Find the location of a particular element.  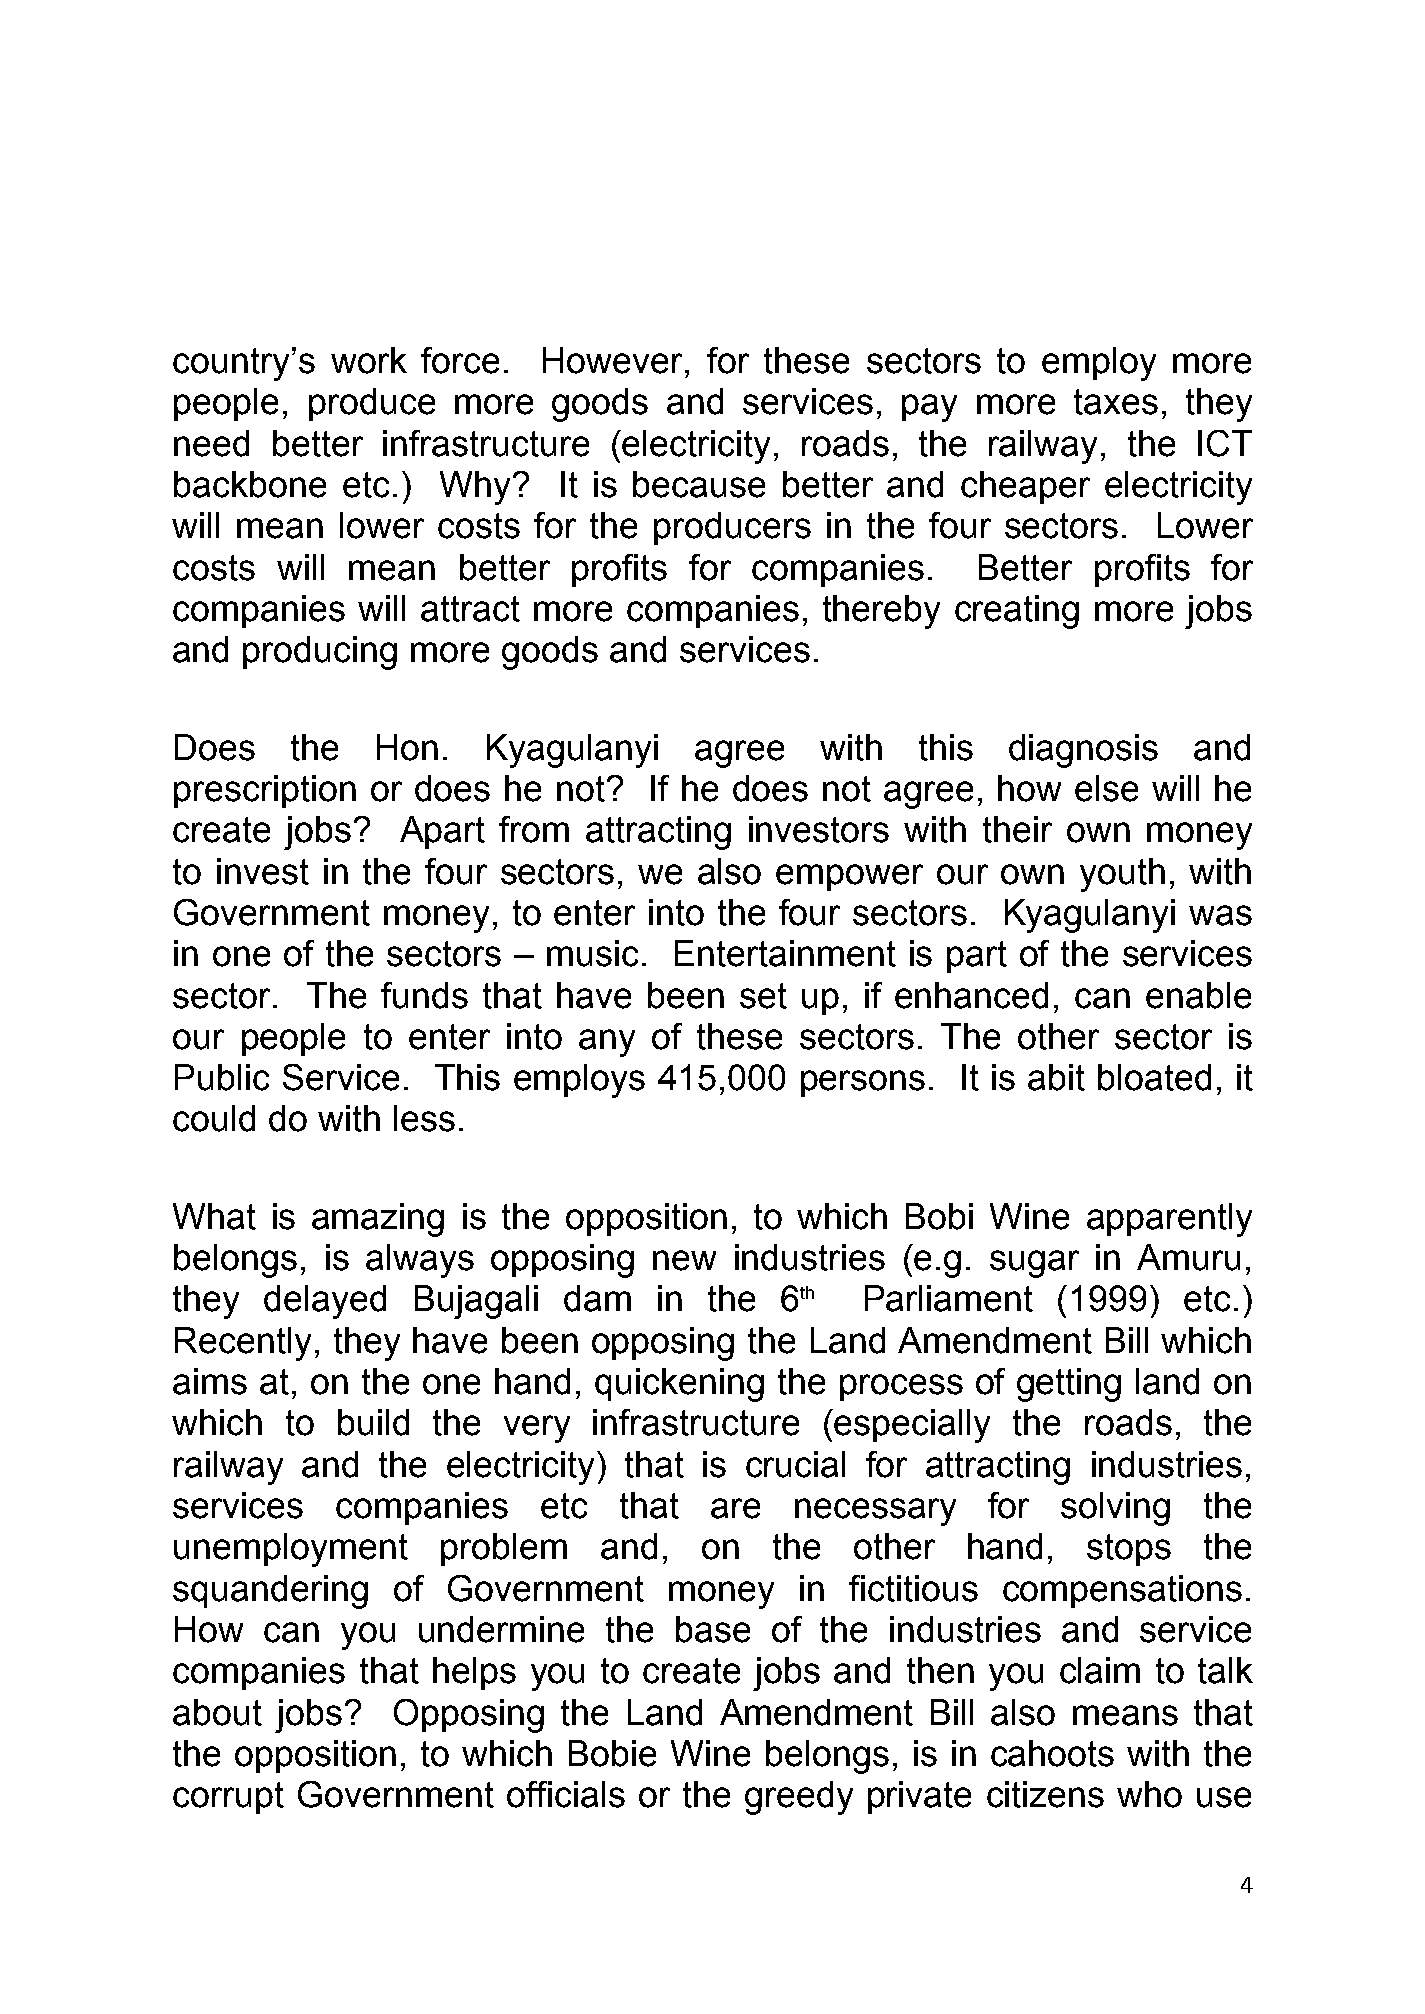

taxes is located at coordinates (1116, 402).
